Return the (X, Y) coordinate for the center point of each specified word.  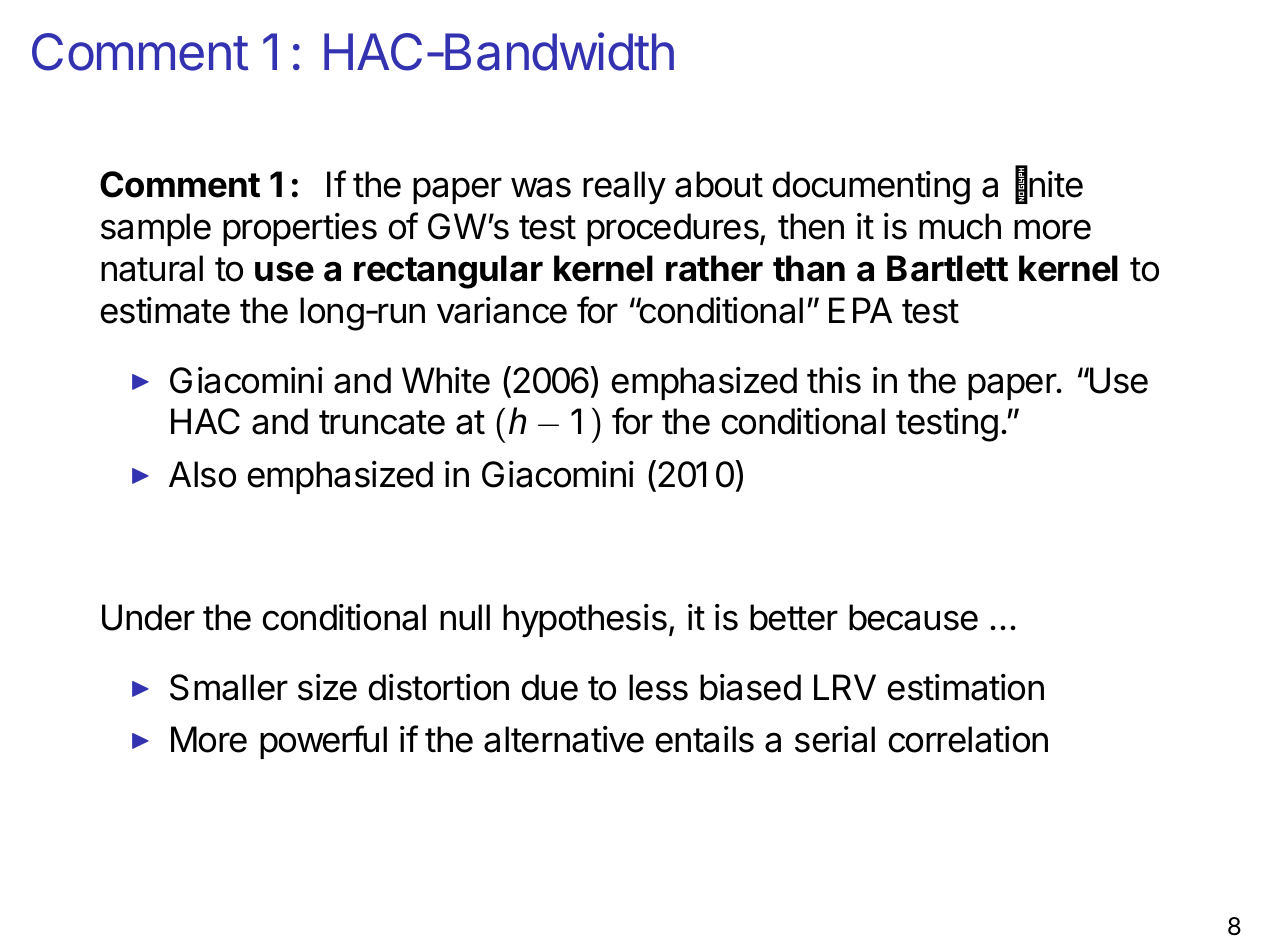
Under (148, 617)
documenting (871, 188)
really (624, 188)
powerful (323, 742)
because (913, 617)
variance (502, 310)
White (446, 380)
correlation (968, 739)
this (834, 380)
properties (300, 229)
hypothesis (585, 621)
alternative (564, 739)
